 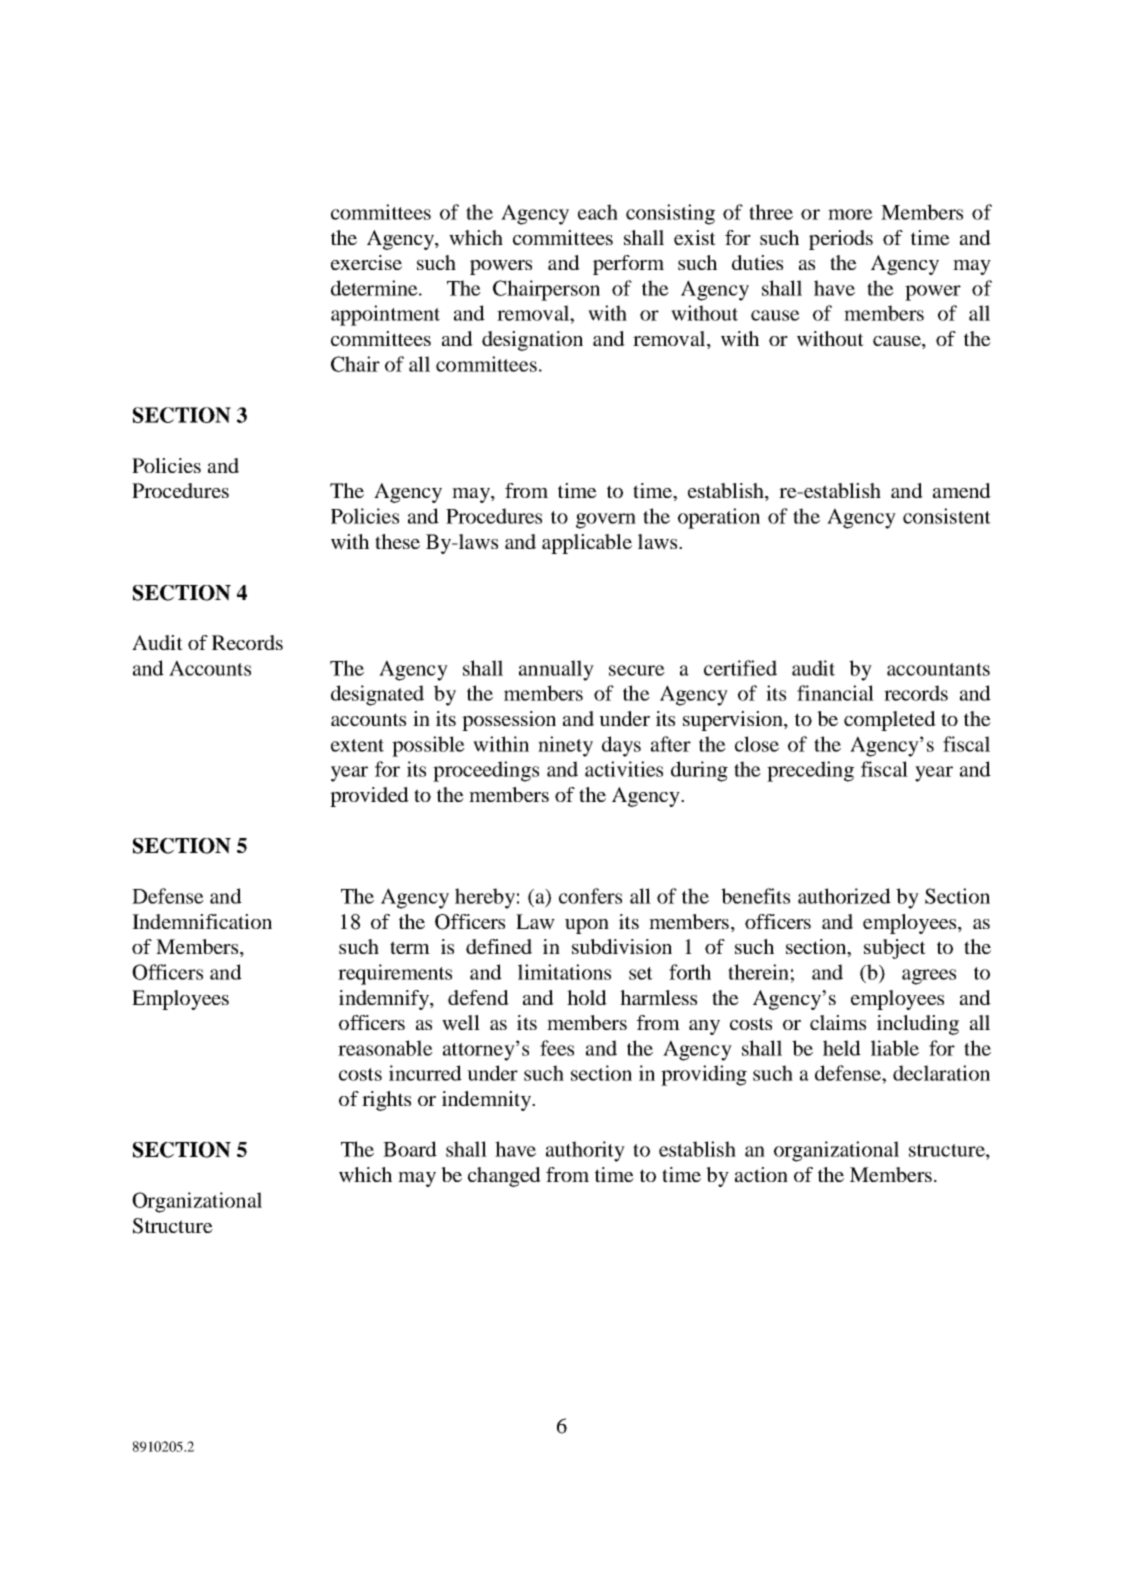 What do you see at coordinates (377, 695) in the page?
I see `designated` at bounding box center [377, 695].
